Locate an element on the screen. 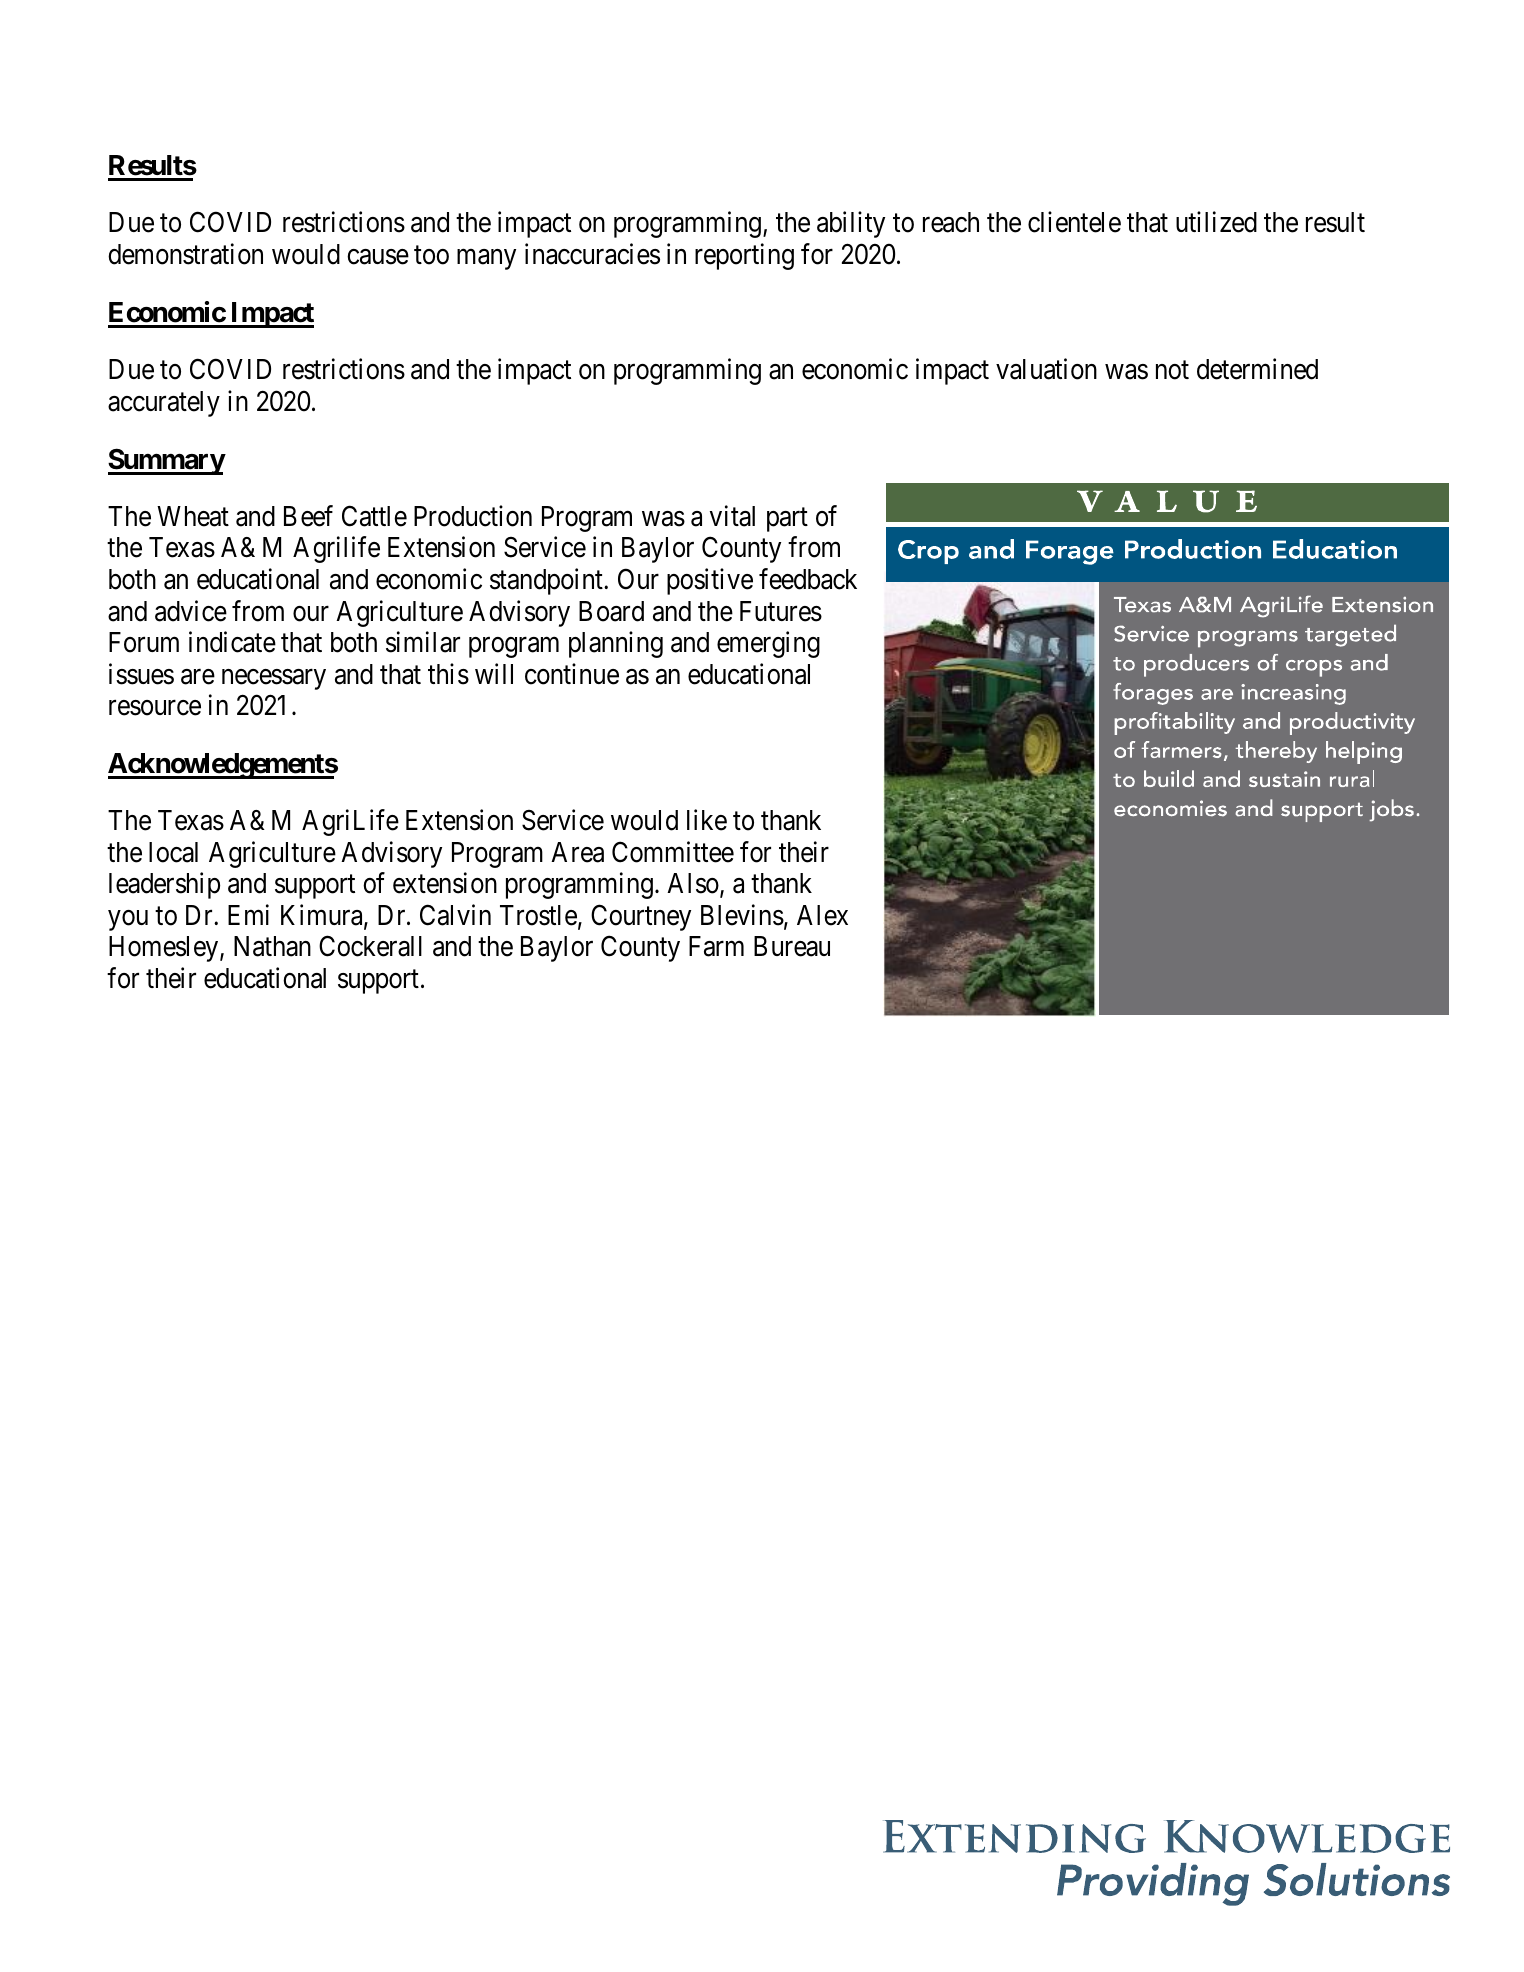 Image resolution: width=1524 pixels, height=1972 pixels. Alex is located at coordinates (822, 915).
